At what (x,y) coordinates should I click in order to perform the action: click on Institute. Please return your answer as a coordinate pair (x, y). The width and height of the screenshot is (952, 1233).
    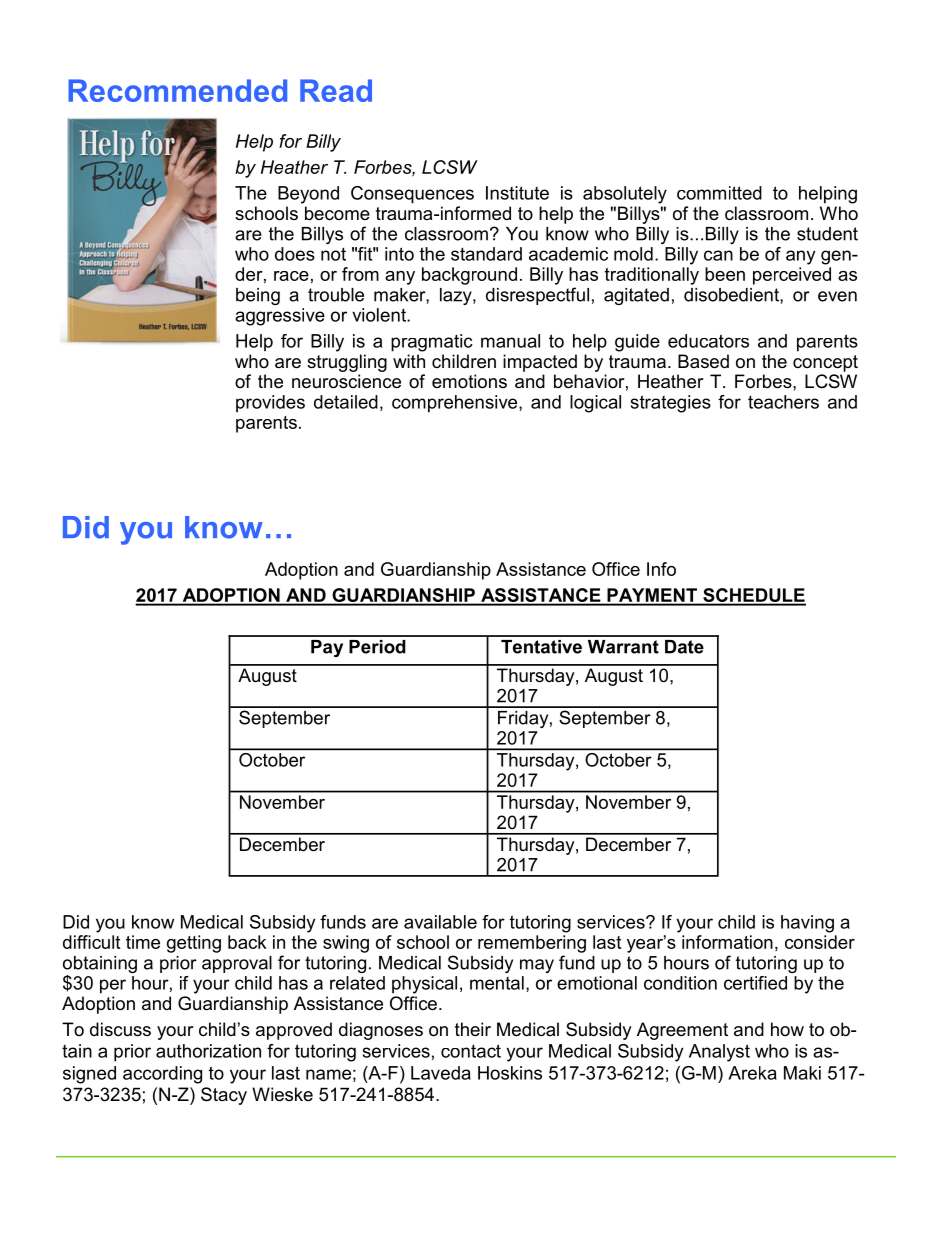
    Looking at the image, I should click on (517, 193).
